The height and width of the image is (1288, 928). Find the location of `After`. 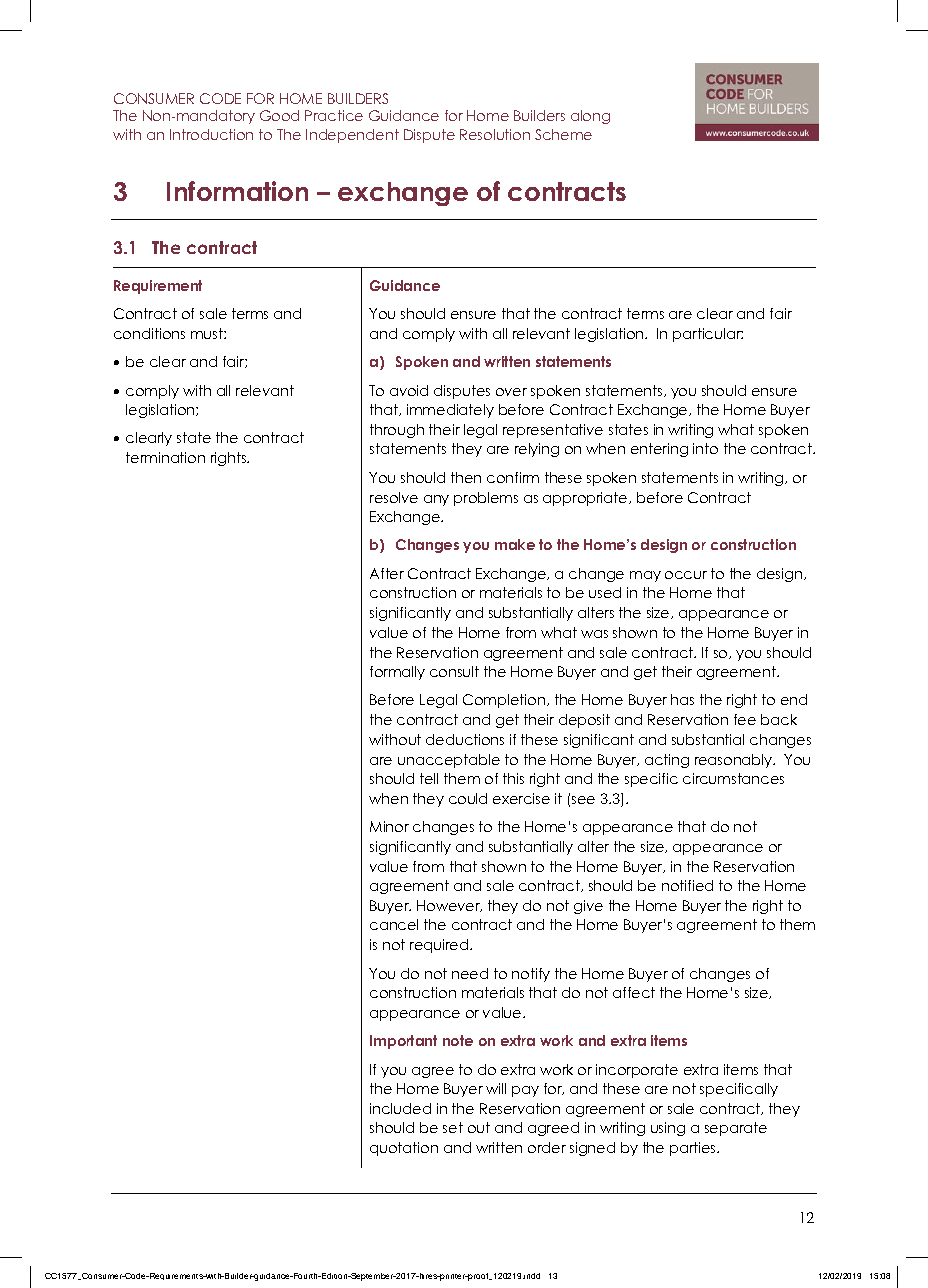

After is located at coordinates (387, 573).
